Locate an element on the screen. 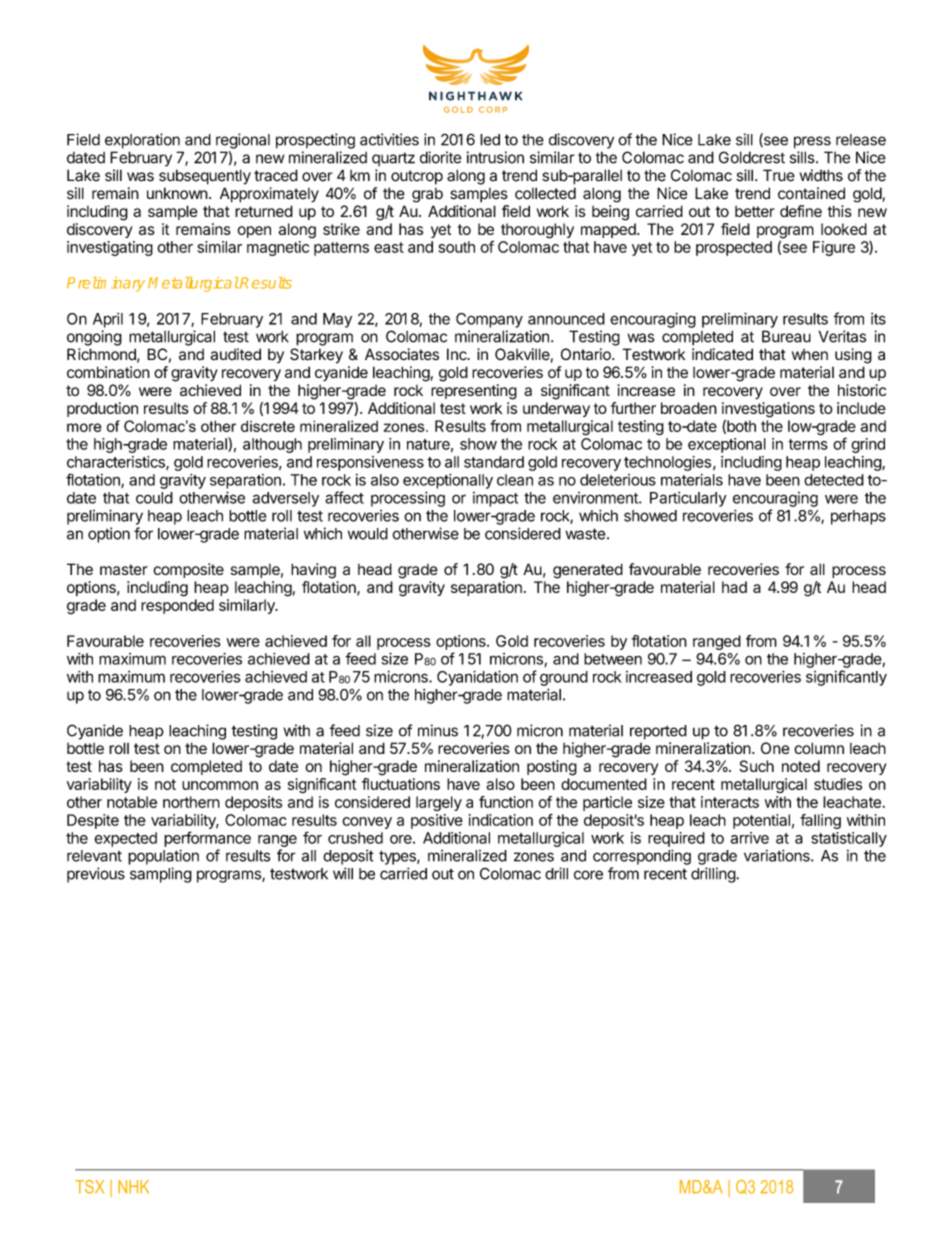 The height and width of the screenshot is (1233, 952). ground is located at coordinates (564, 678).
